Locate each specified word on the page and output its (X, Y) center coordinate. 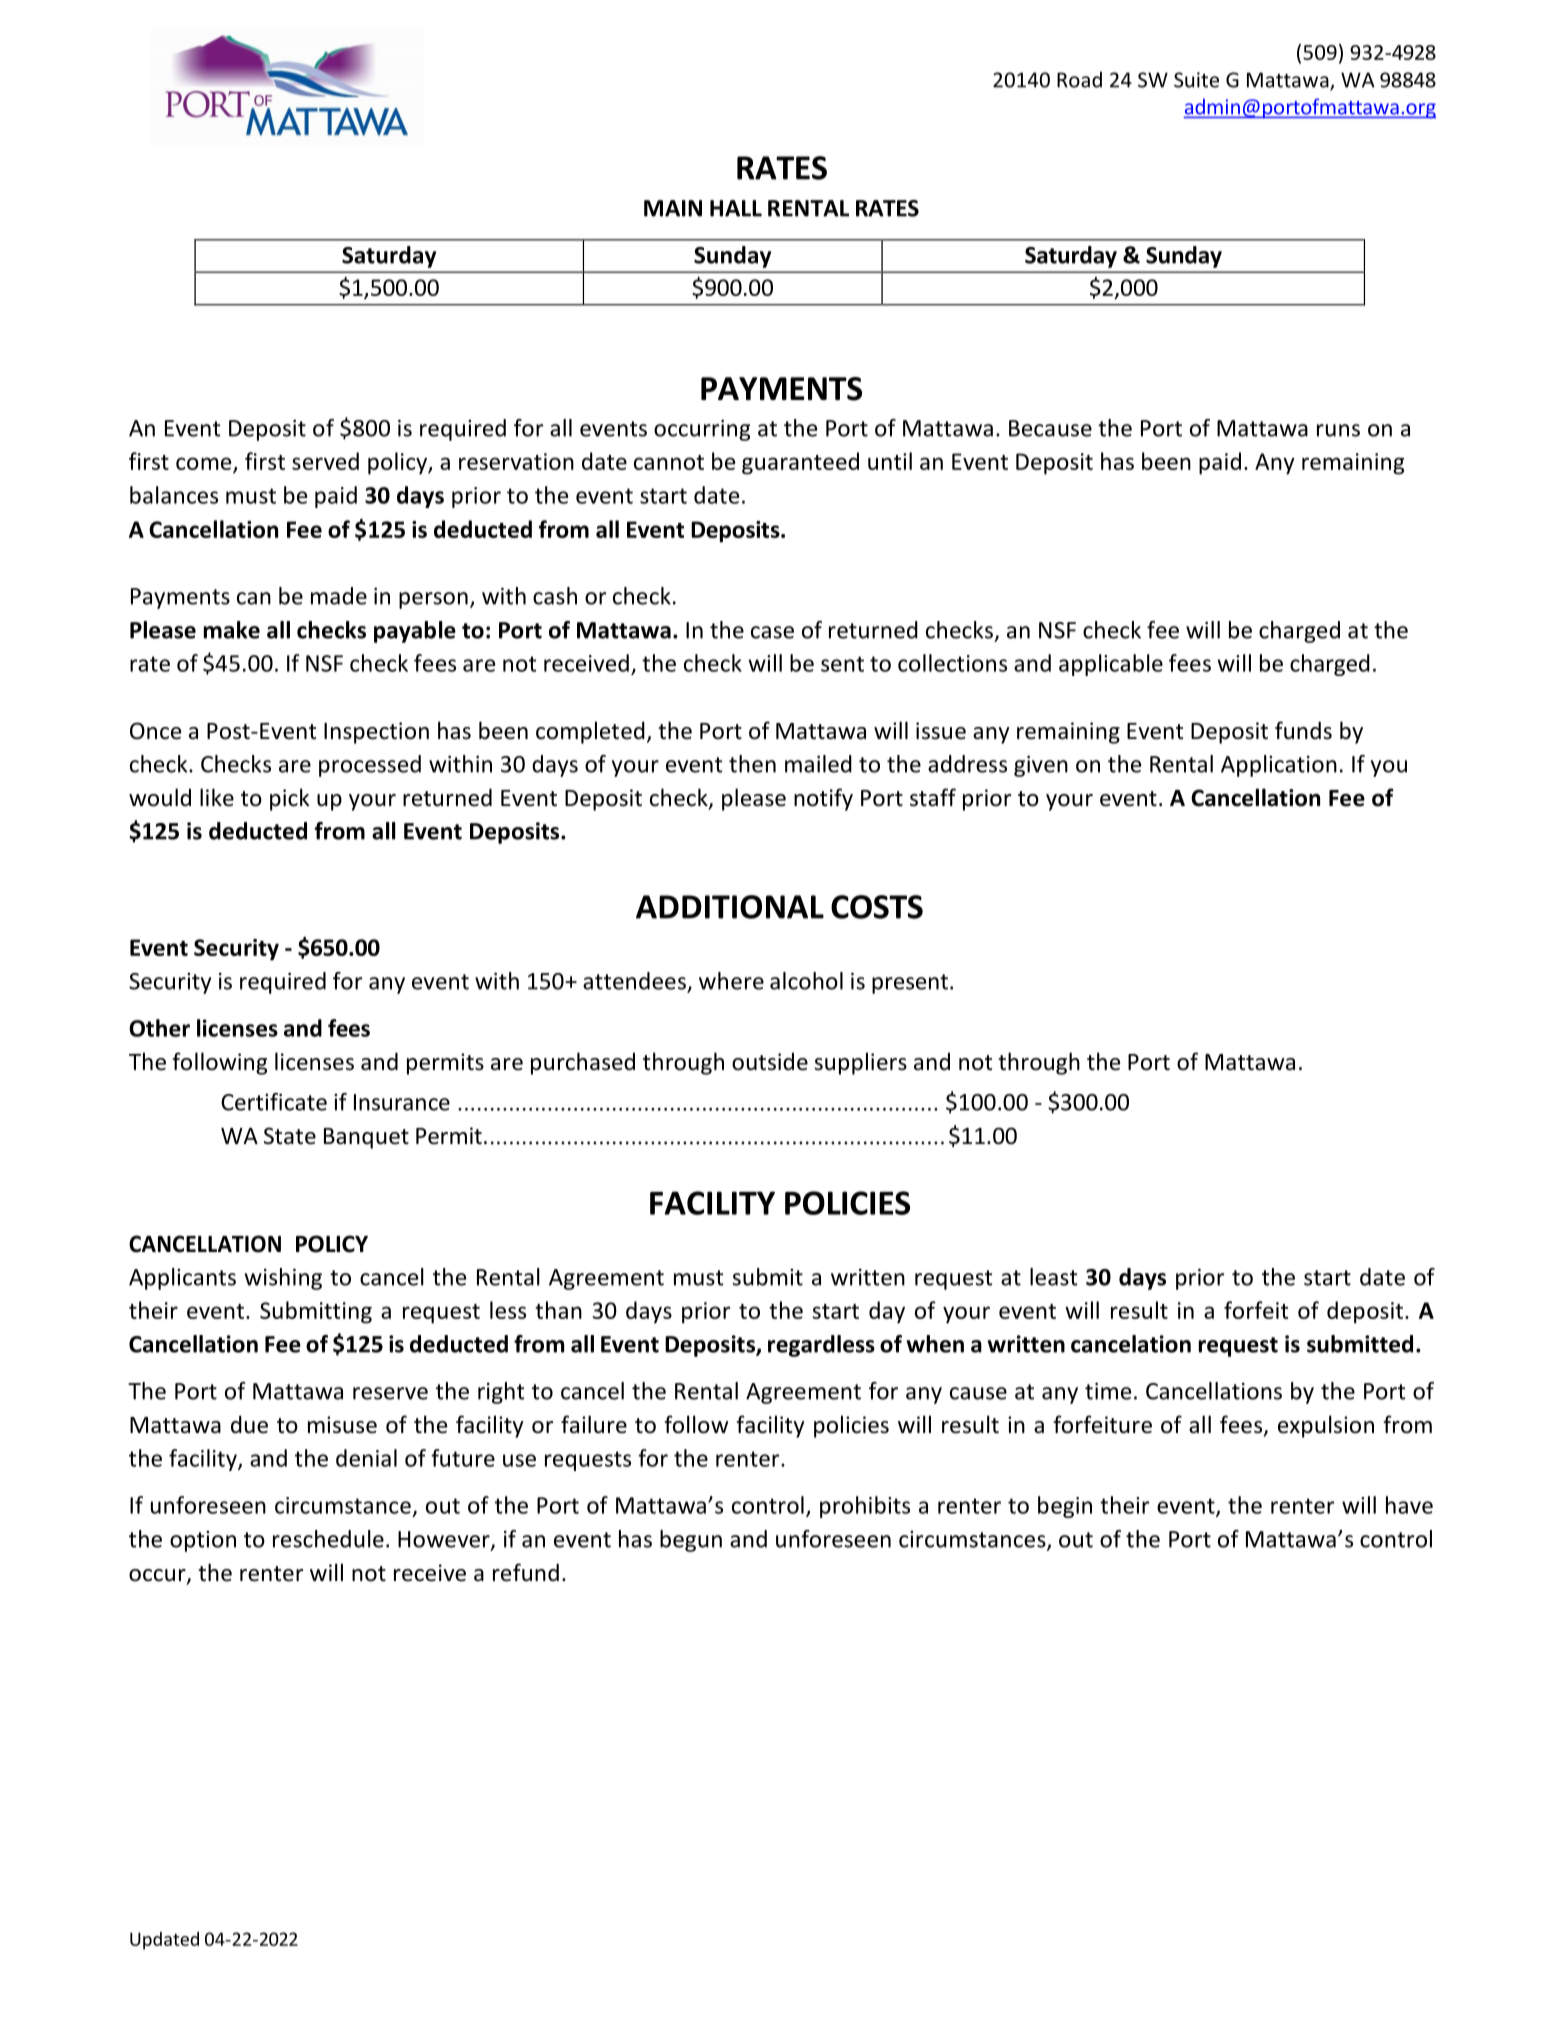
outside (770, 1062)
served (325, 461)
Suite (1196, 80)
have (1409, 1505)
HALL (736, 208)
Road (1079, 79)
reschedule (328, 1539)
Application (1279, 766)
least (1053, 1277)
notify (823, 799)
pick (290, 799)
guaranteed (800, 463)
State (290, 1136)
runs (1338, 430)
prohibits (865, 1507)
